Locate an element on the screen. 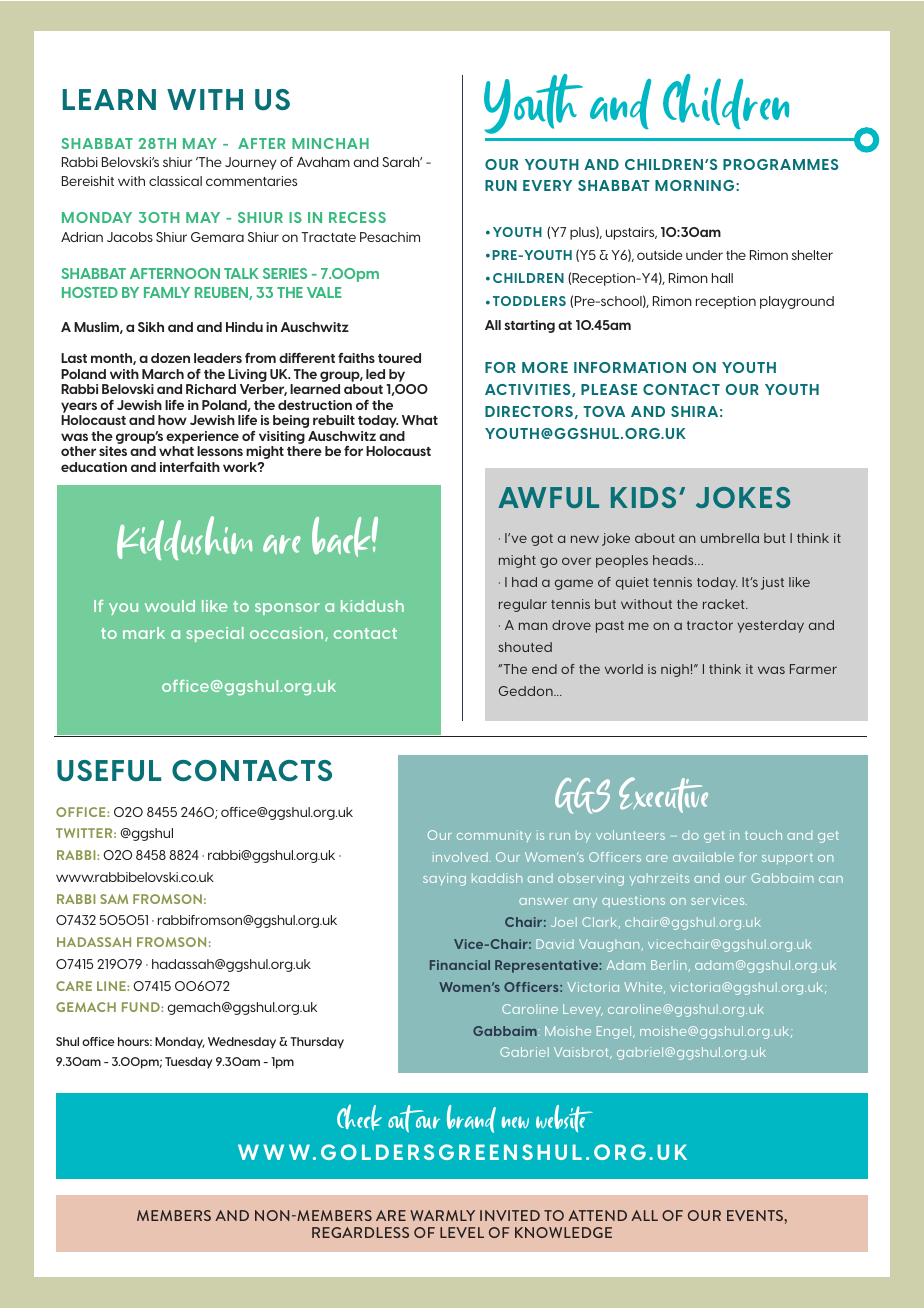 The image size is (924, 1308). KIDS is located at coordinates (643, 497).
